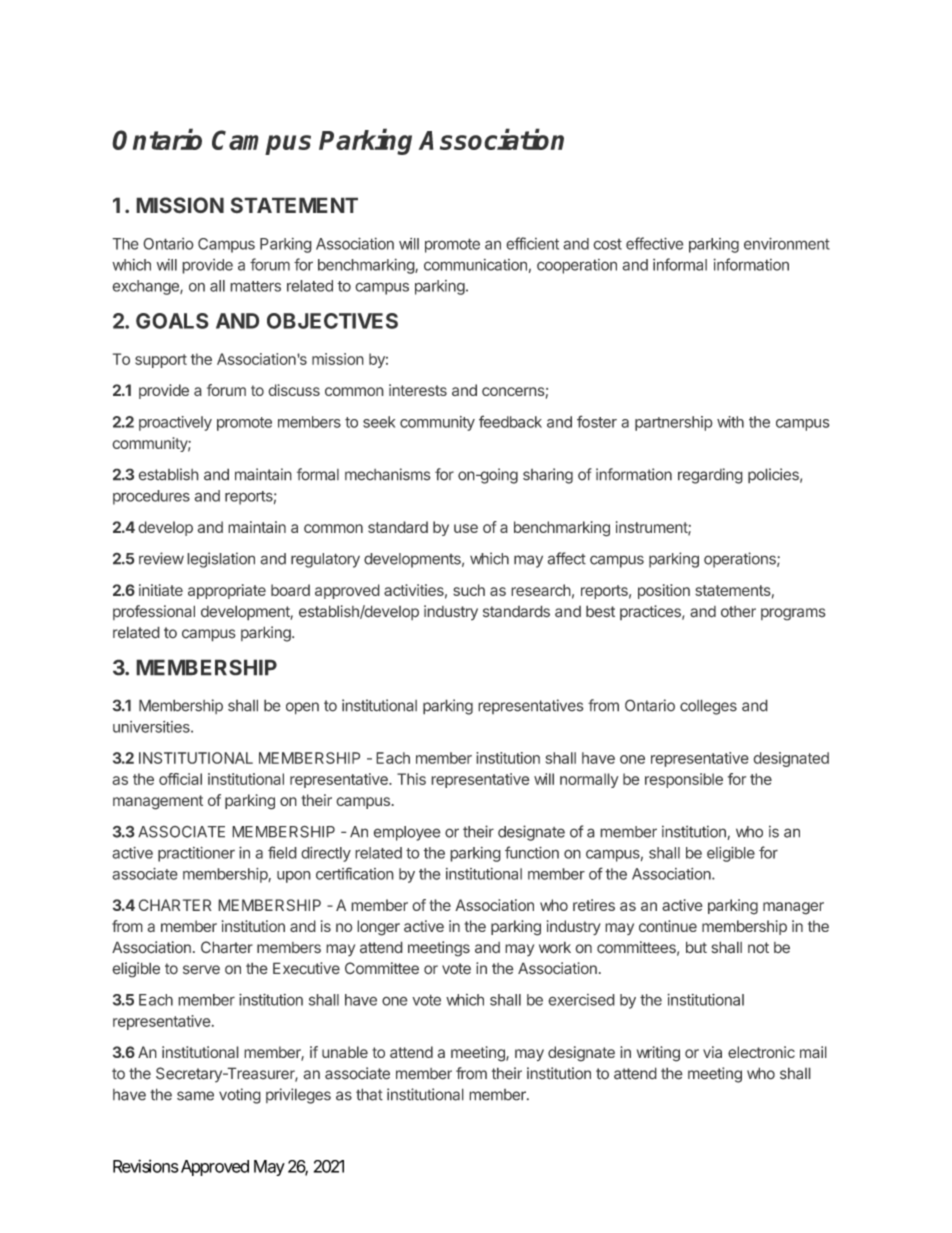 This image has width=952, height=1233. What do you see at coordinates (240, 1096) in the image?
I see `voting` at bounding box center [240, 1096].
